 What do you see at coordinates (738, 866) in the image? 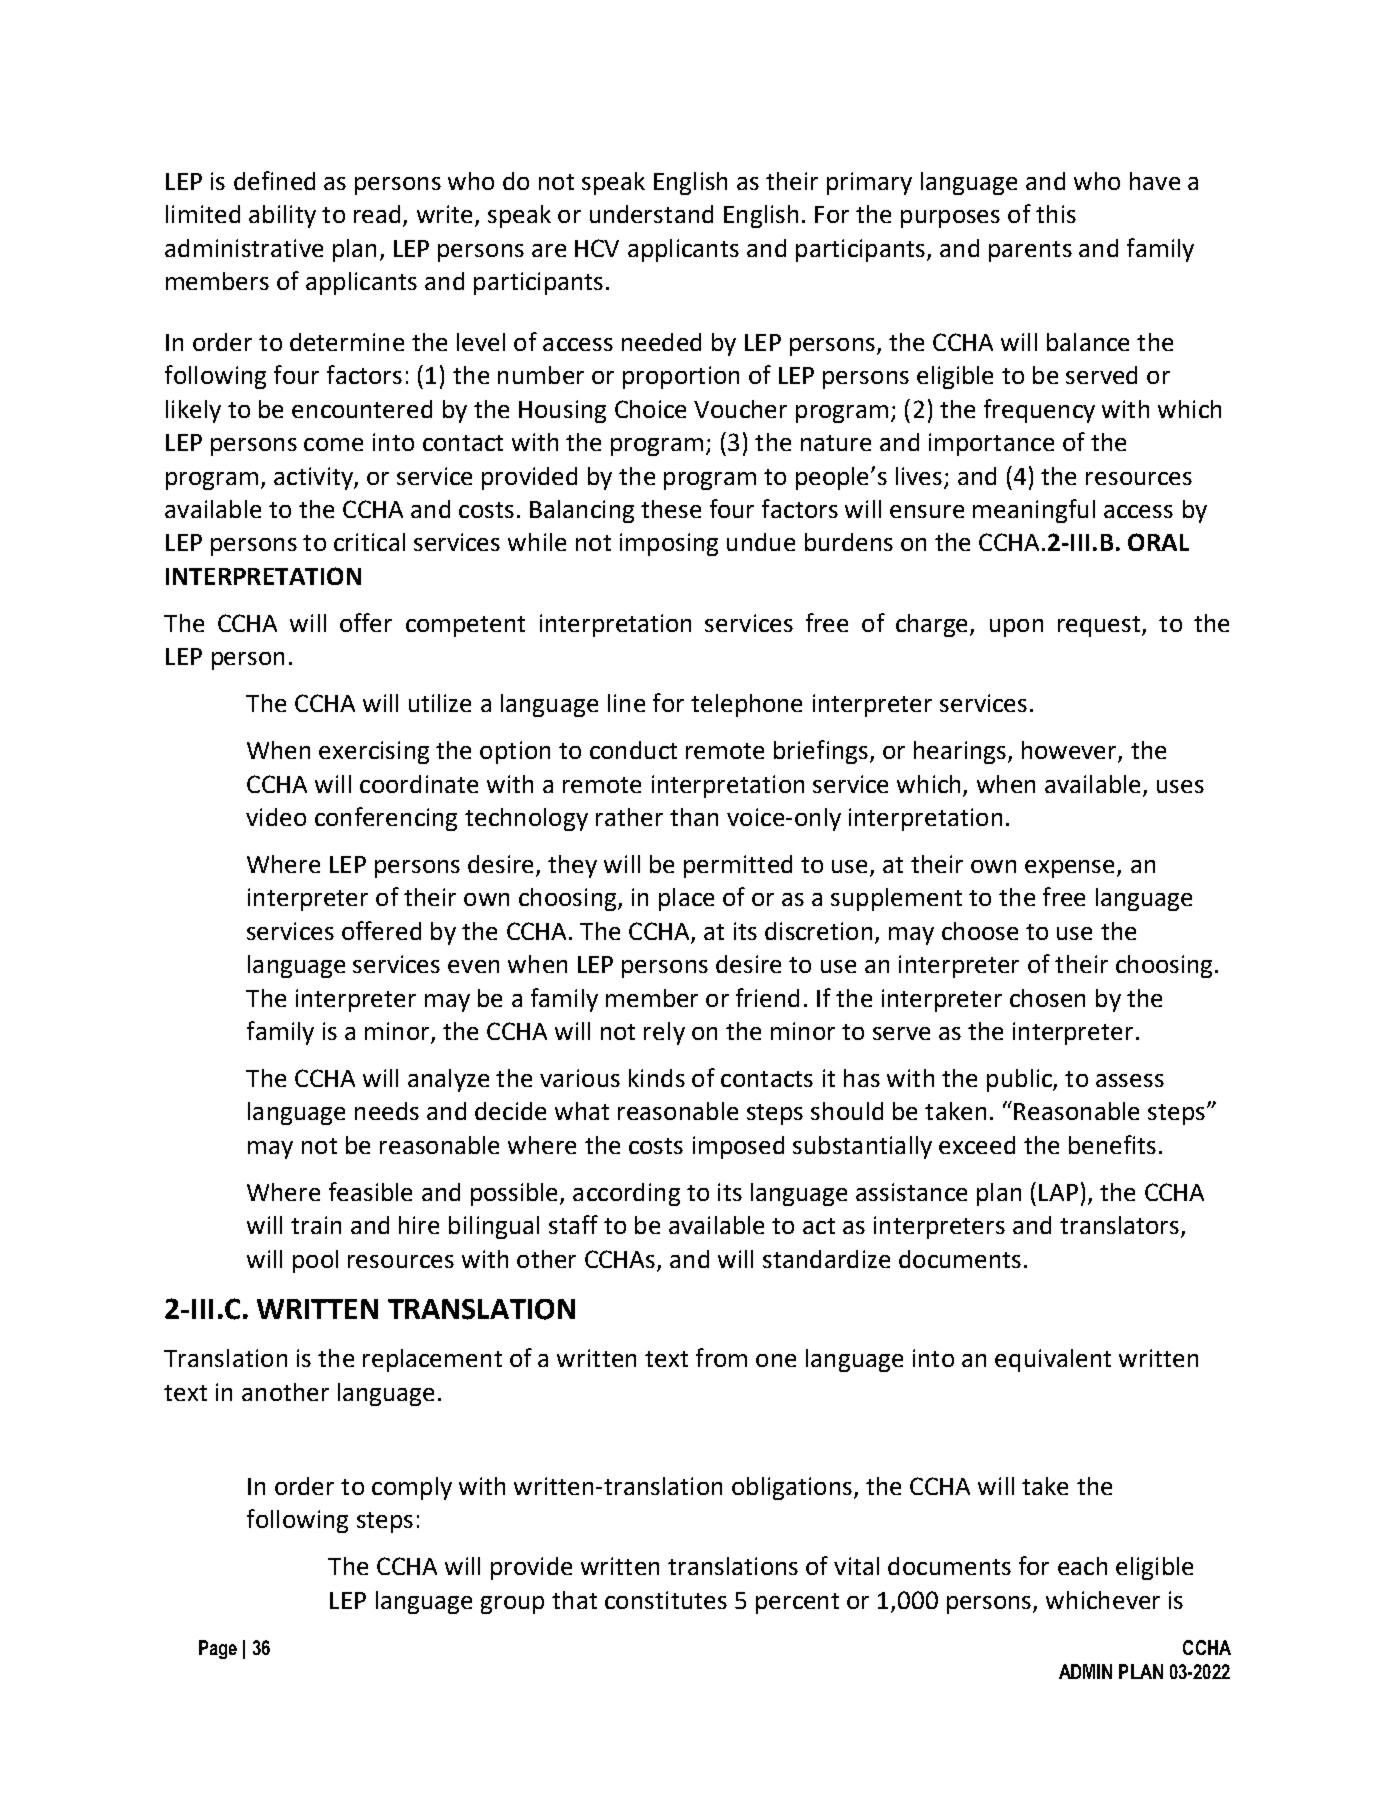
I see `permitted` at bounding box center [738, 866].
